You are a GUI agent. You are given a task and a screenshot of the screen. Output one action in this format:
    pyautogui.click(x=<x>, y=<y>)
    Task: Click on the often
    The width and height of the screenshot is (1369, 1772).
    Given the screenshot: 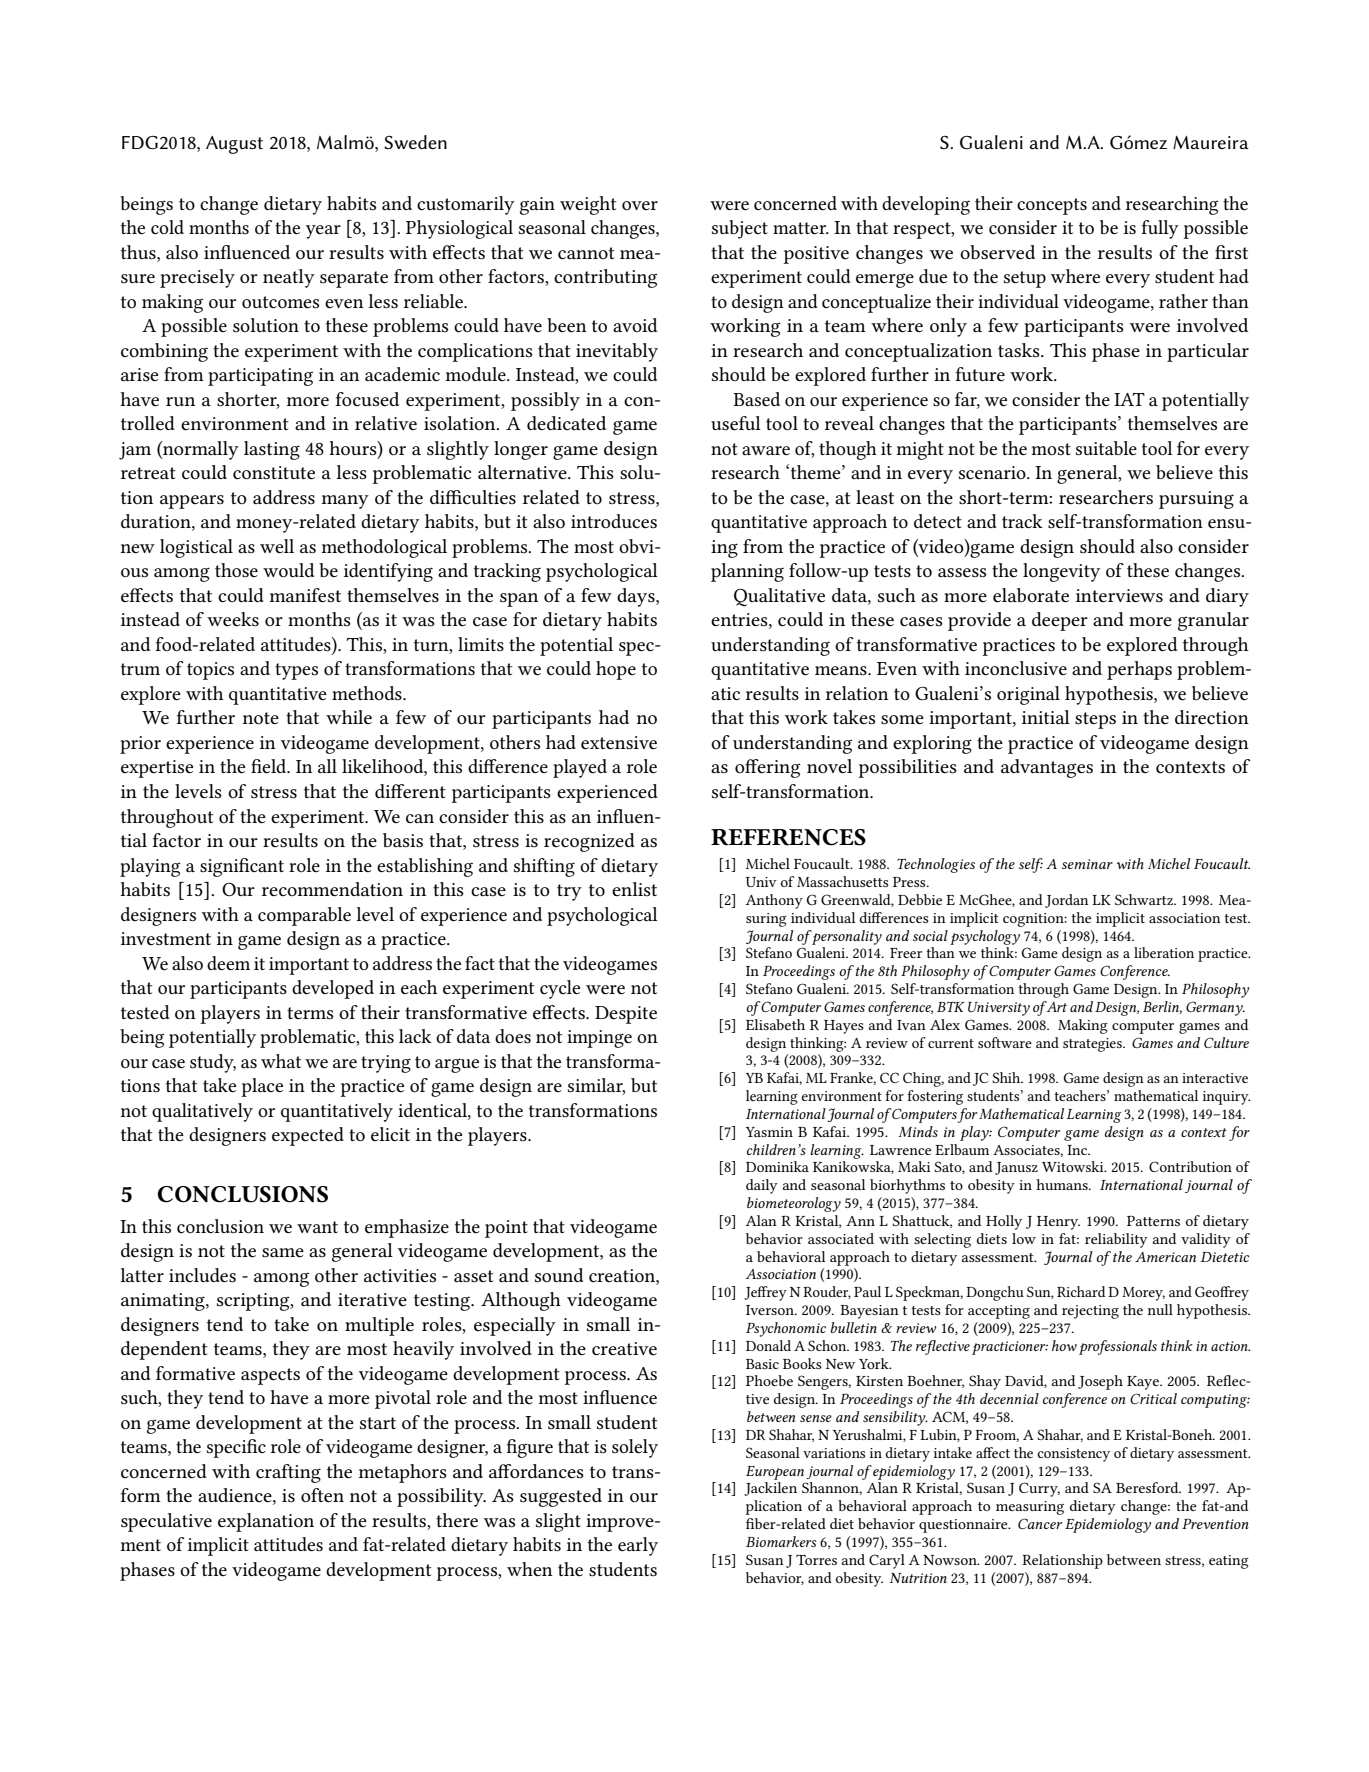 What is the action you would take?
    pyautogui.click(x=322, y=1495)
